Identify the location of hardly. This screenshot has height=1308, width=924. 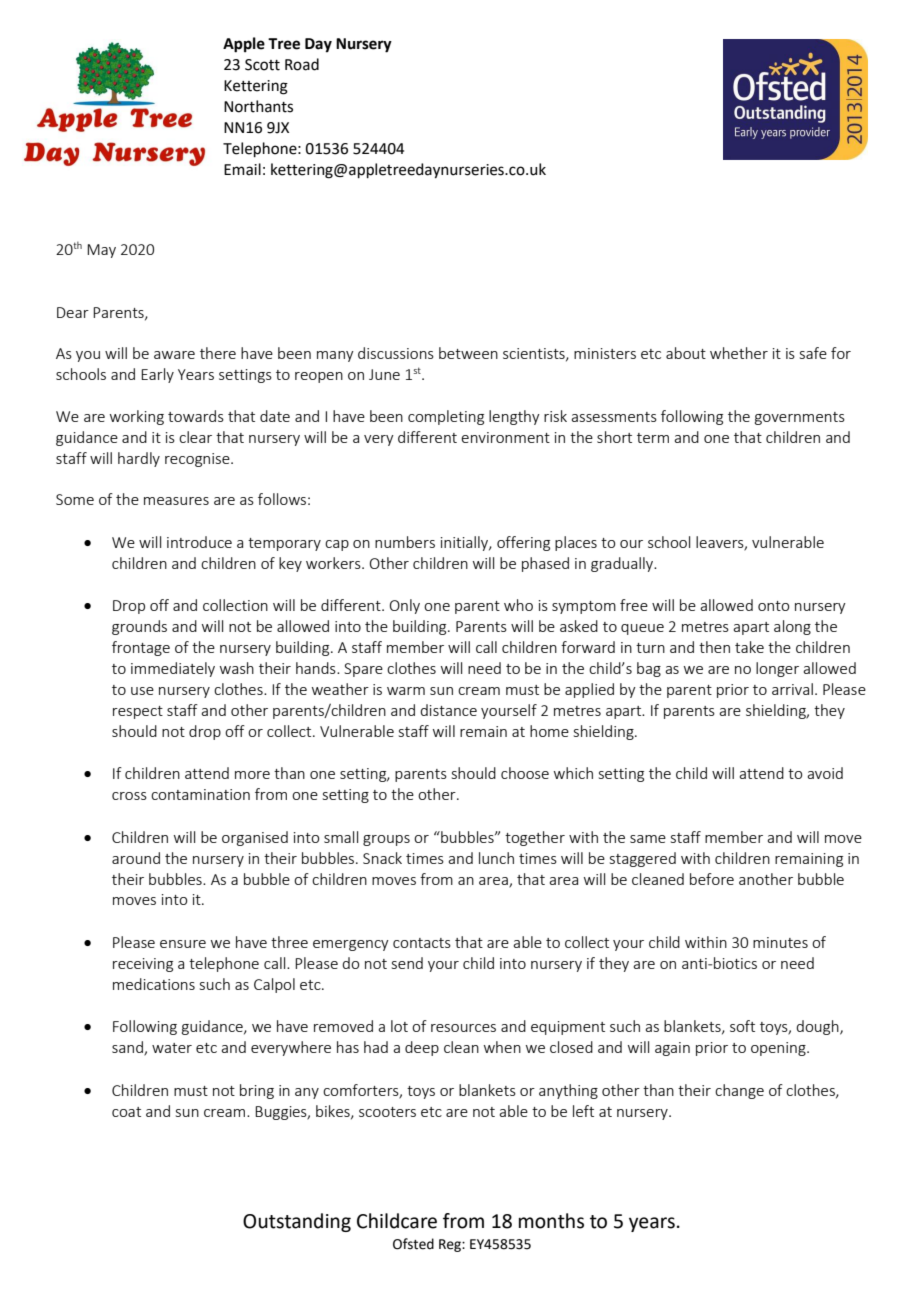
(139, 459).
